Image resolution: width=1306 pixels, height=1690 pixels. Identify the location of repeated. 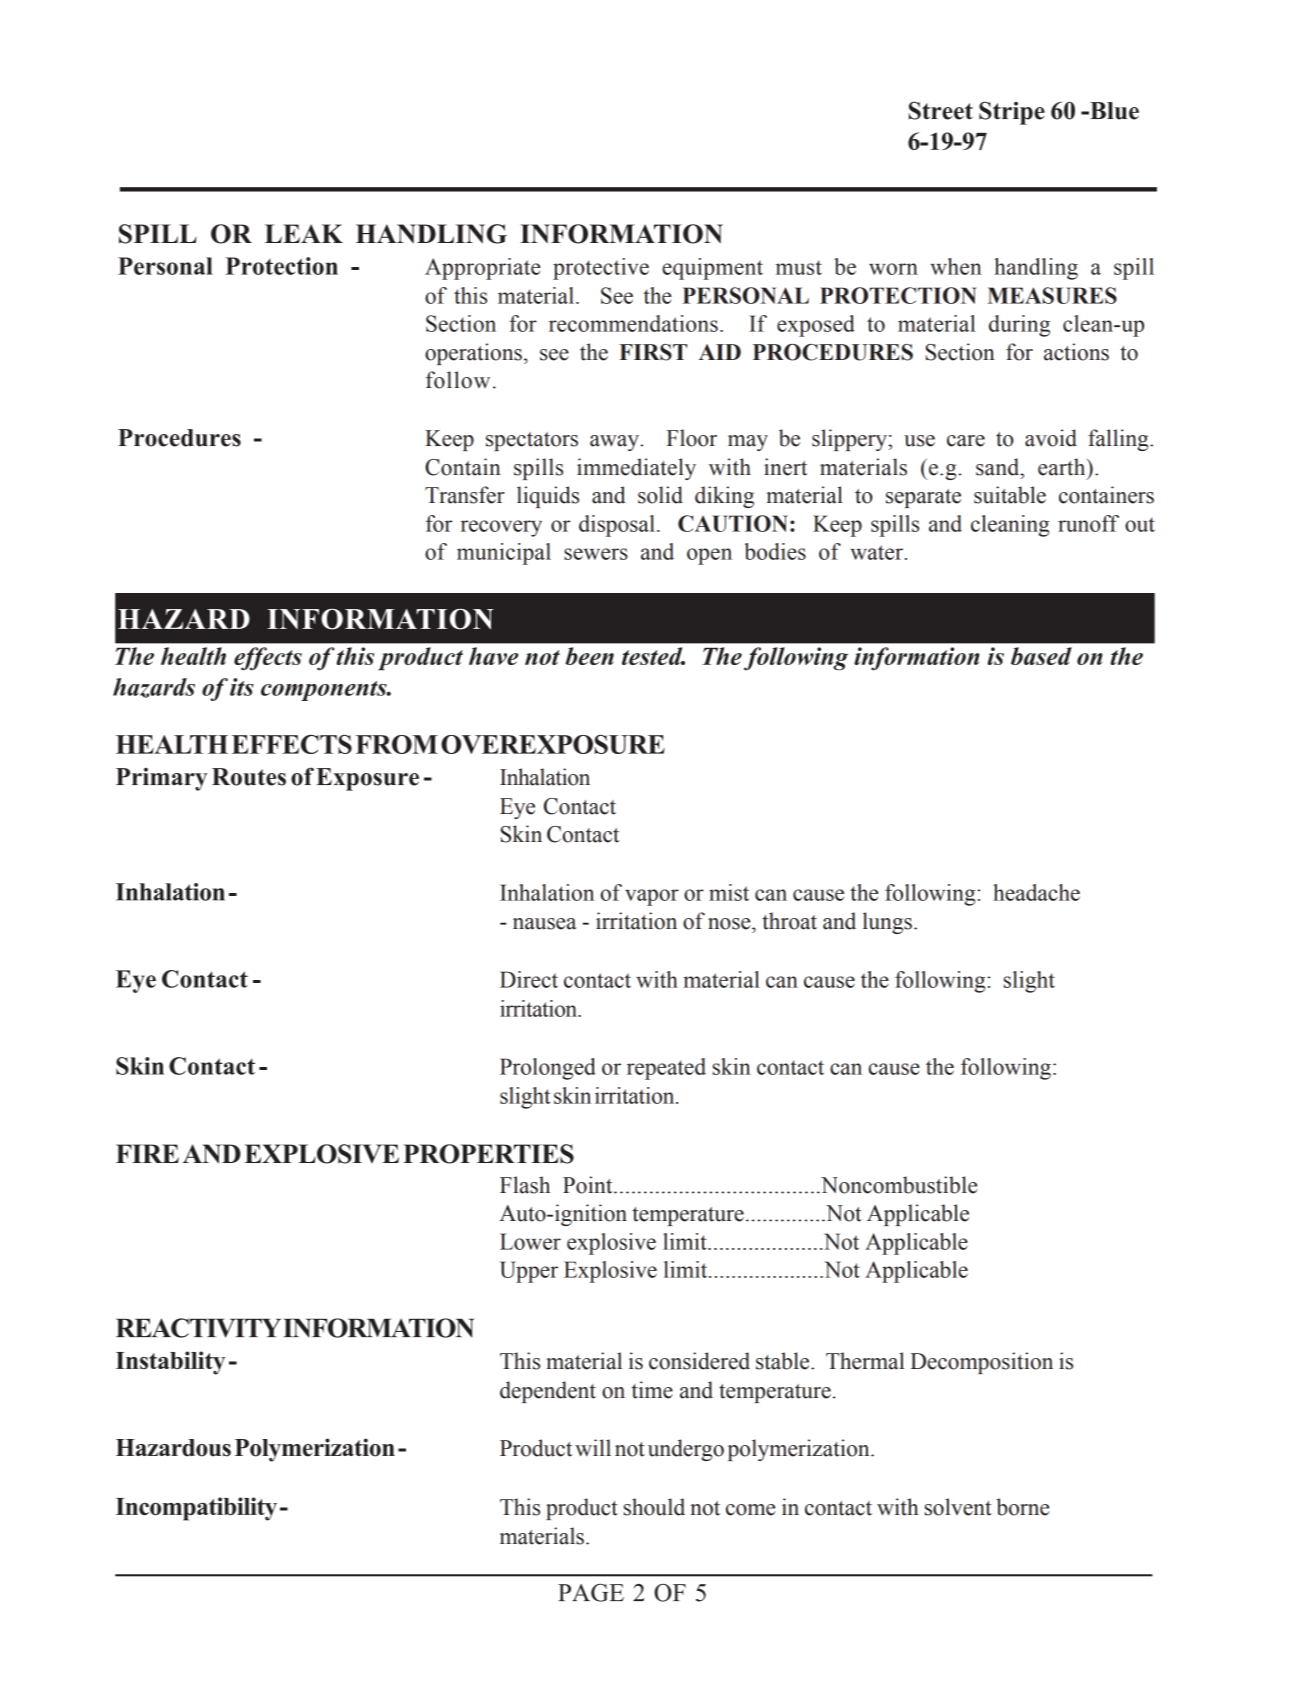
(666, 1069).
